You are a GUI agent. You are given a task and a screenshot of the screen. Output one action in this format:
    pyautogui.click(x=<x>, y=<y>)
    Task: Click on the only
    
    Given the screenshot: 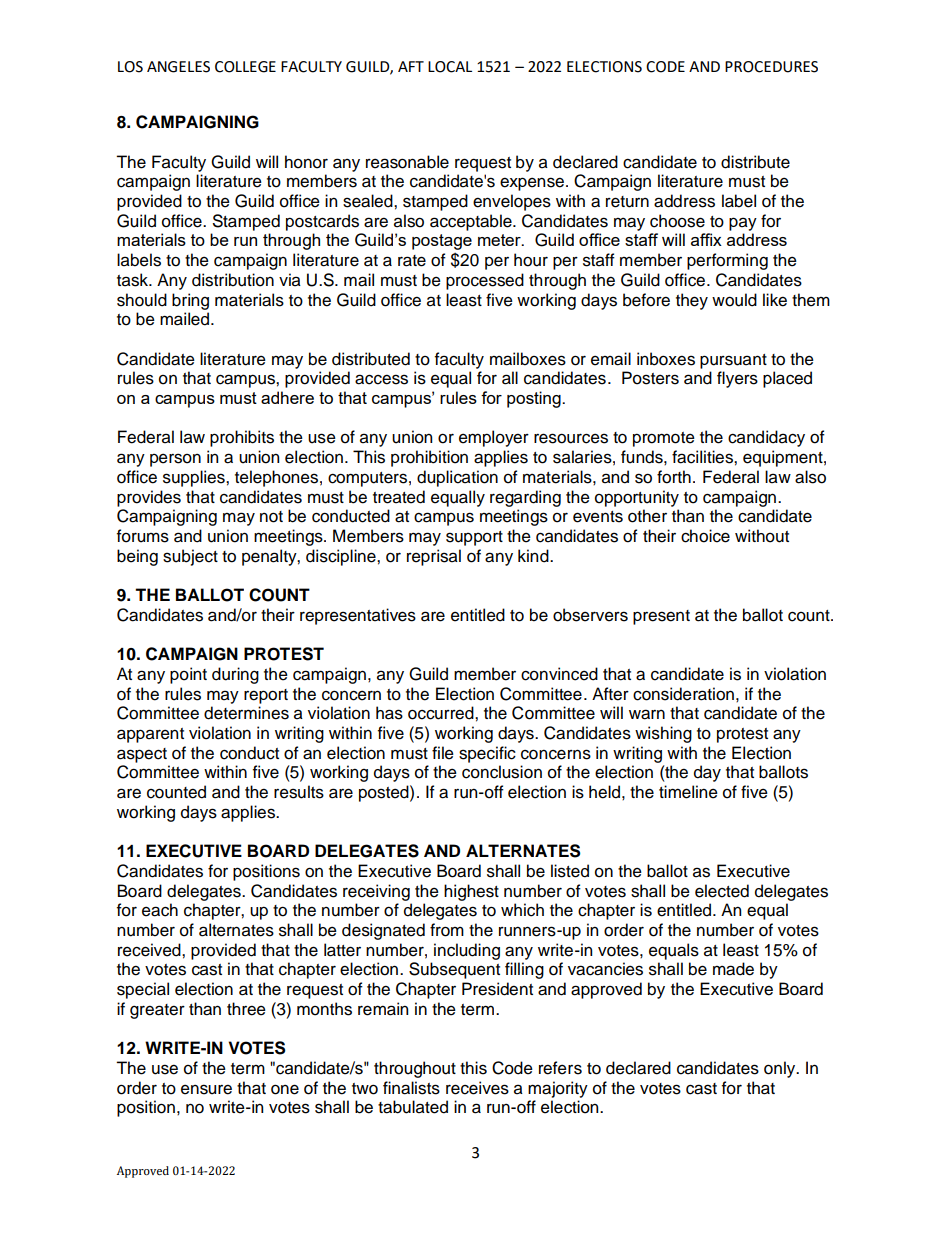 What is the action you would take?
    pyautogui.click(x=781, y=1069)
